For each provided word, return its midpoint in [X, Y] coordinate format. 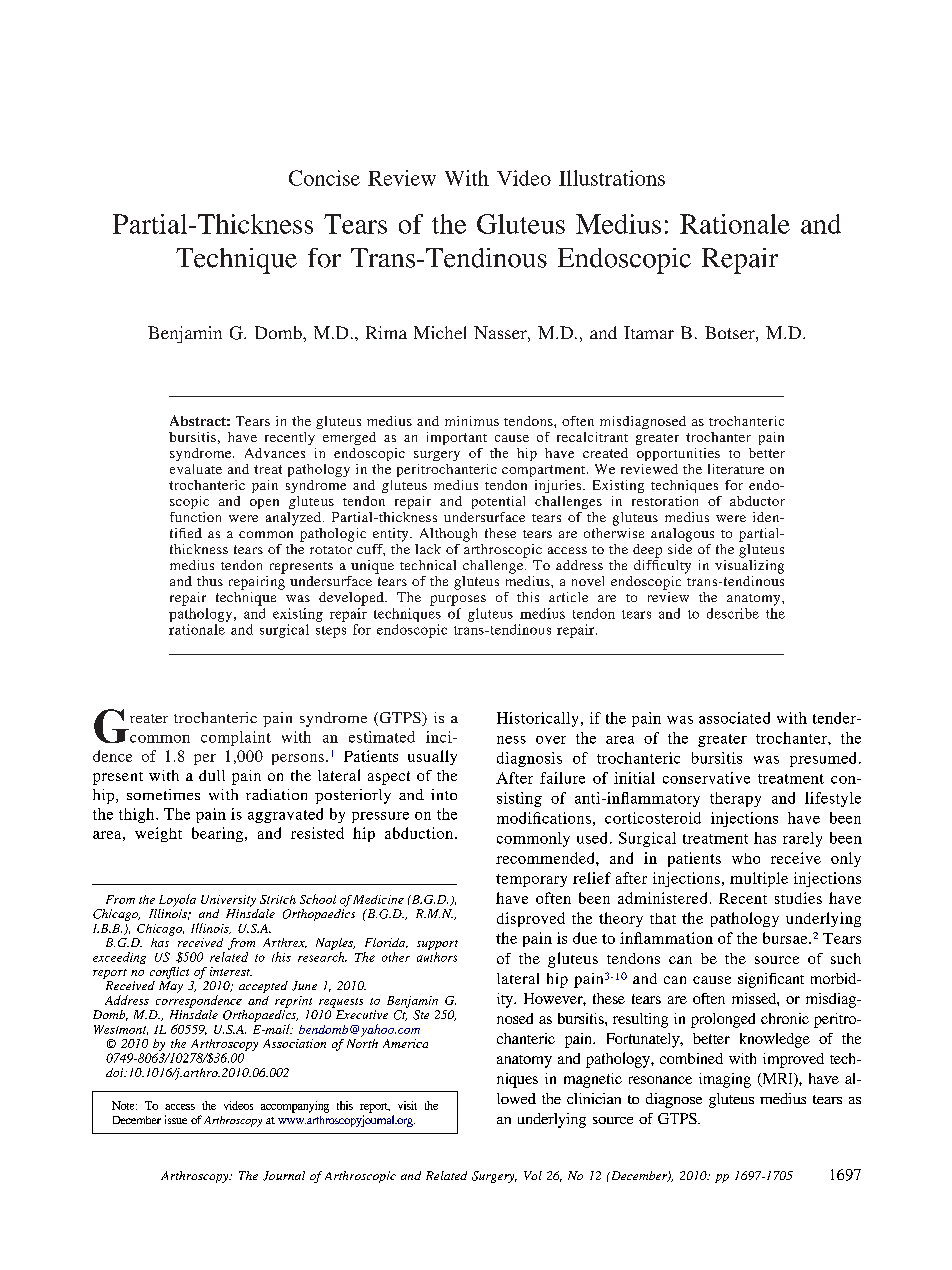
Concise [324, 178]
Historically [539, 719]
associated [734, 718]
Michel [440, 332]
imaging [725, 1080]
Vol [533, 1175]
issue [176, 1119]
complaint [236, 738]
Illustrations [612, 178]
